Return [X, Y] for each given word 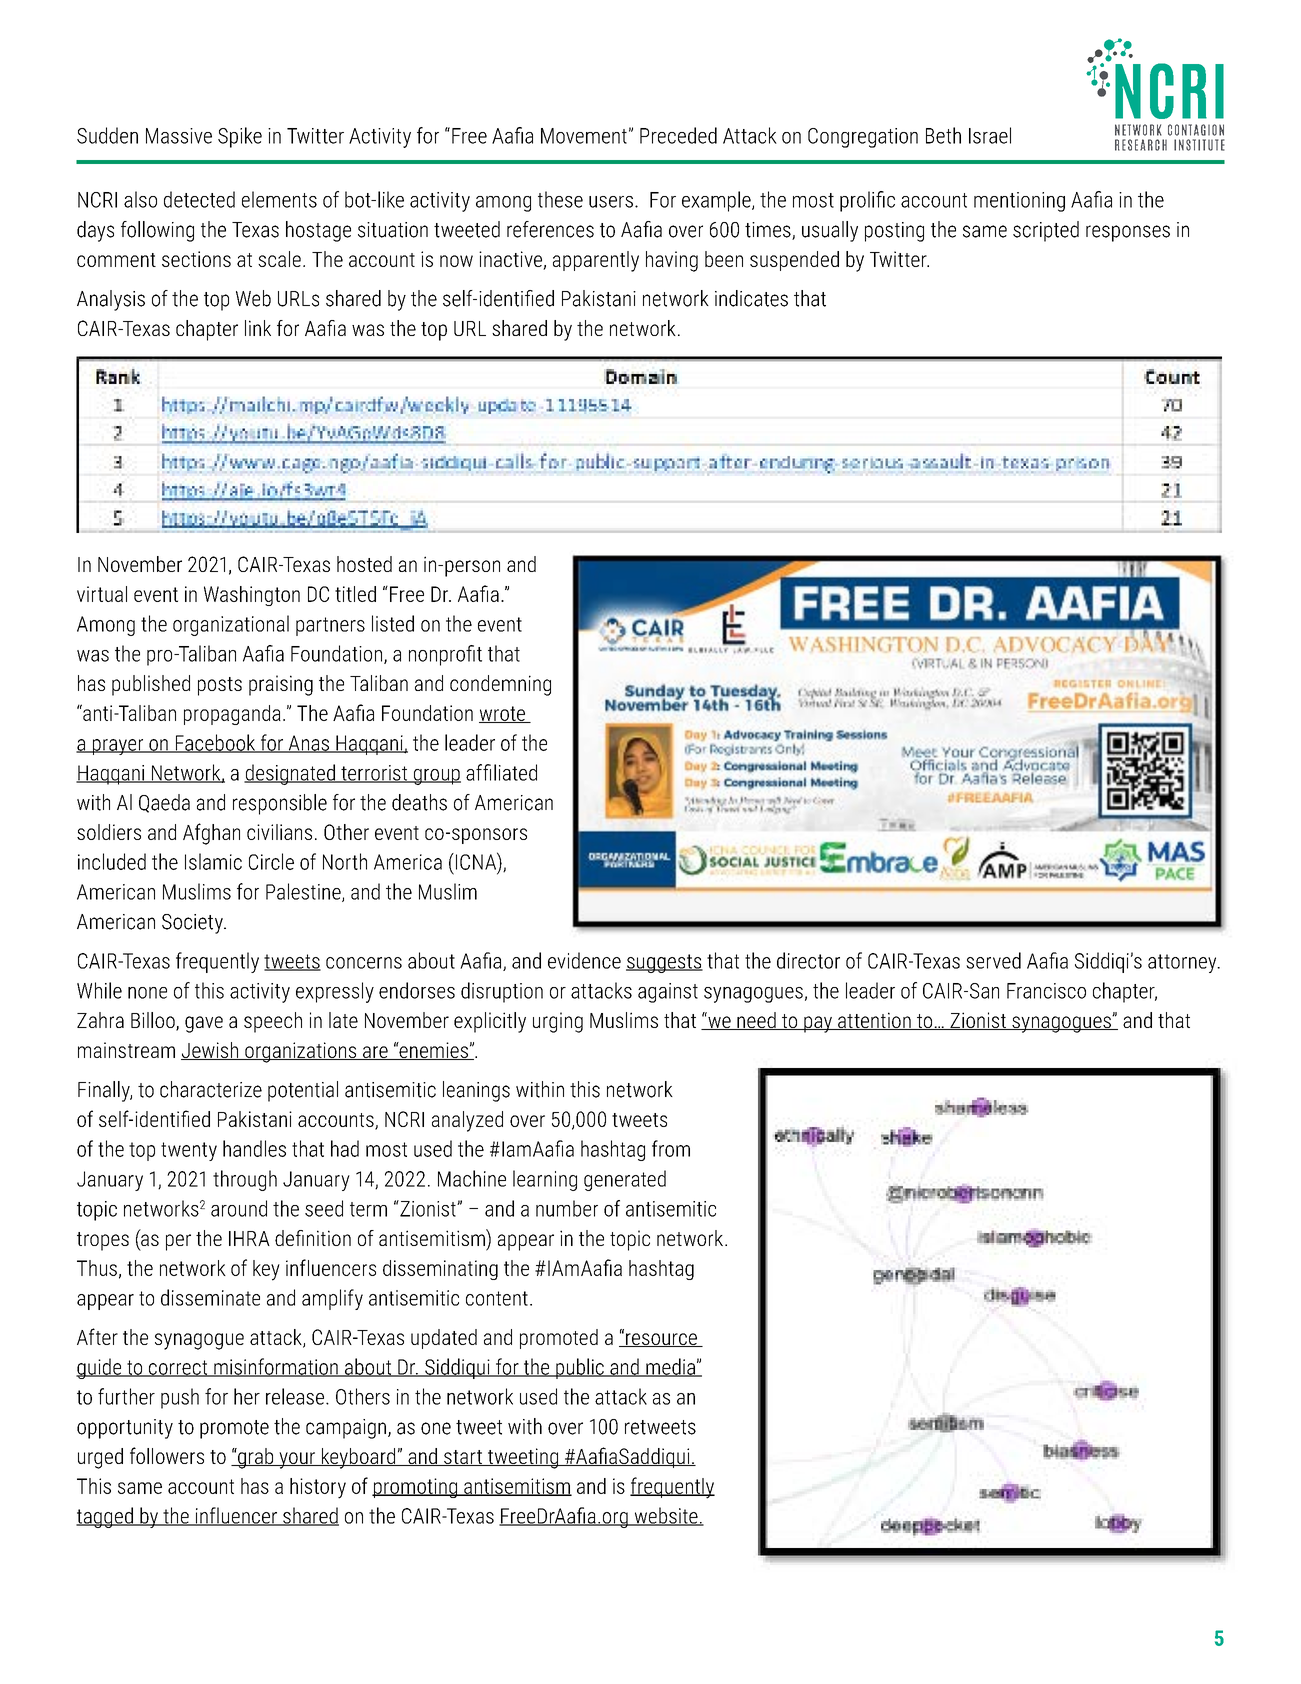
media [670, 1367]
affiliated [501, 772]
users [611, 202]
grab [256, 1458]
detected [199, 199]
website [666, 1516]
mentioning [1019, 202]
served [993, 960]
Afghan [211, 834]
